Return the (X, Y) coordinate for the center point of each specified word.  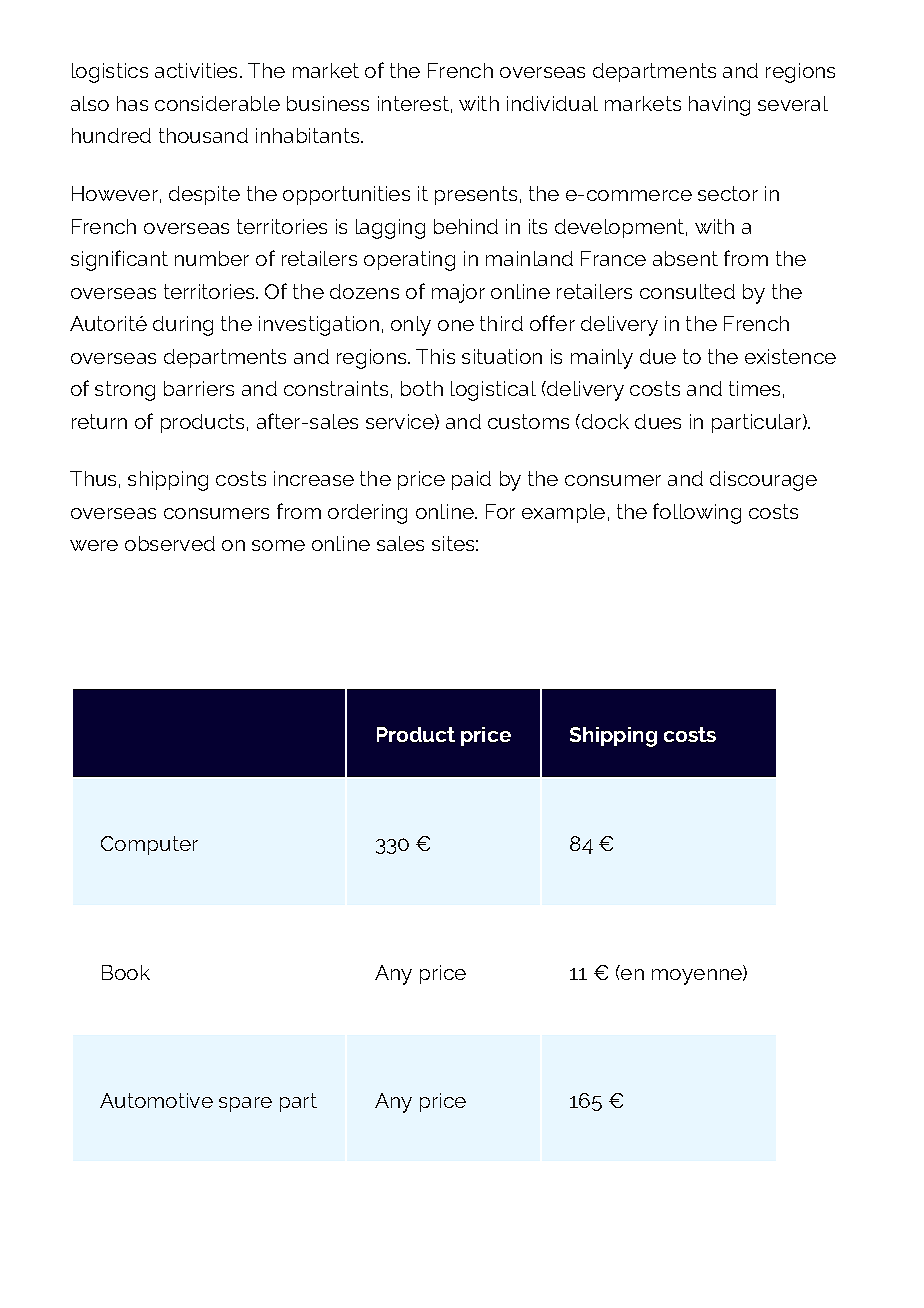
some (278, 545)
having (719, 106)
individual (552, 103)
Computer (149, 845)
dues (658, 421)
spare (245, 1104)
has (132, 103)
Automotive (156, 1100)
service (401, 422)
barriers (199, 388)
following (697, 513)
